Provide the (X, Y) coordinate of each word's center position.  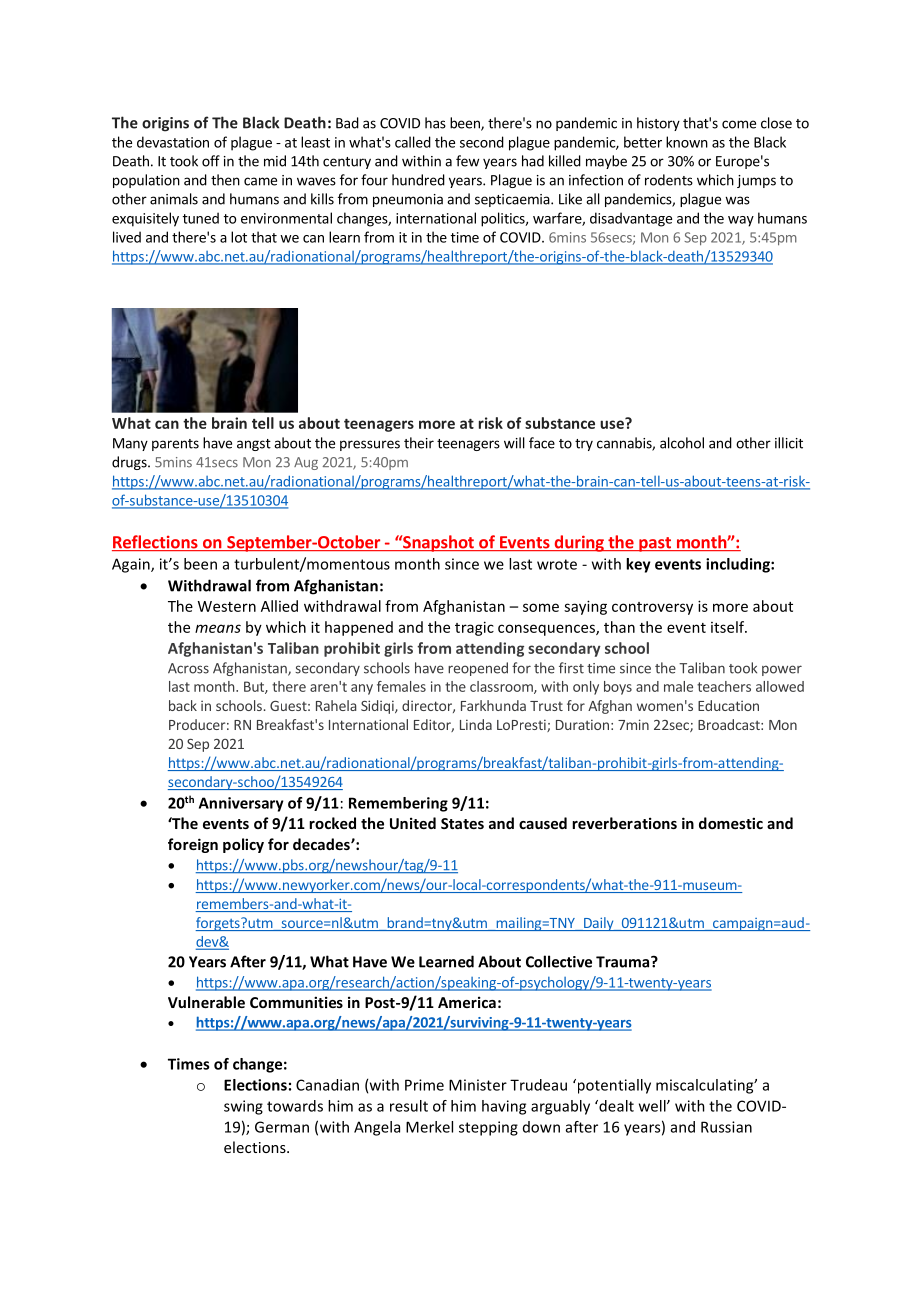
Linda (476, 724)
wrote (557, 564)
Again (132, 565)
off (211, 161)
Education (728, 705)
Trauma (622, 962)
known (687, 142)
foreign (193, 845)
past (655, 544)
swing (243, 1107)
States (462, 823)
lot (239, 237)
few (467, 161)
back (183, 705)
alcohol (682, 443)
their (419, 443)
